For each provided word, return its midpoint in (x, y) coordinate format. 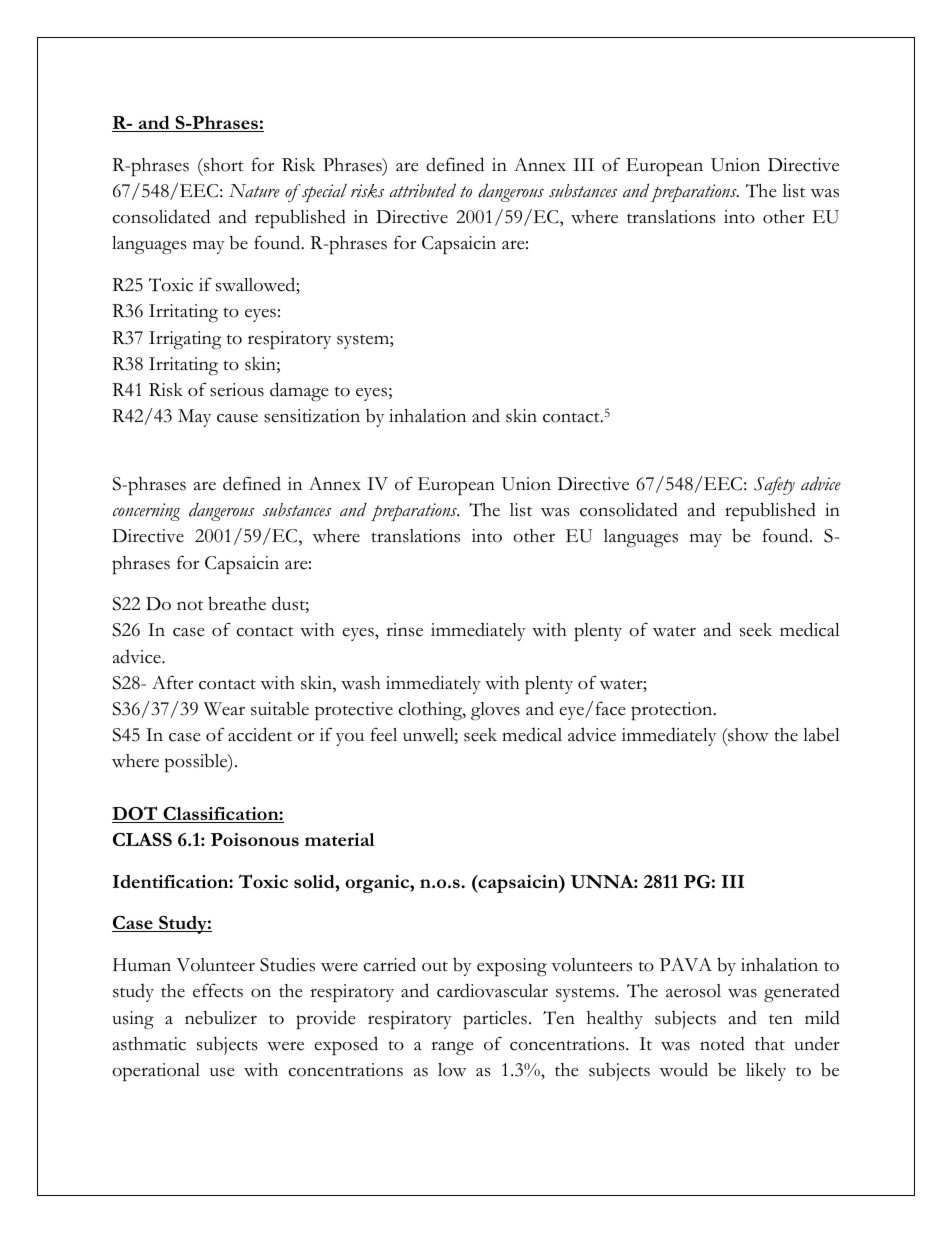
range (452, 1048)
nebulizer (221, 1017)
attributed (423, 190)
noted (722, 1043)
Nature (254, 191)
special (323, 193)
